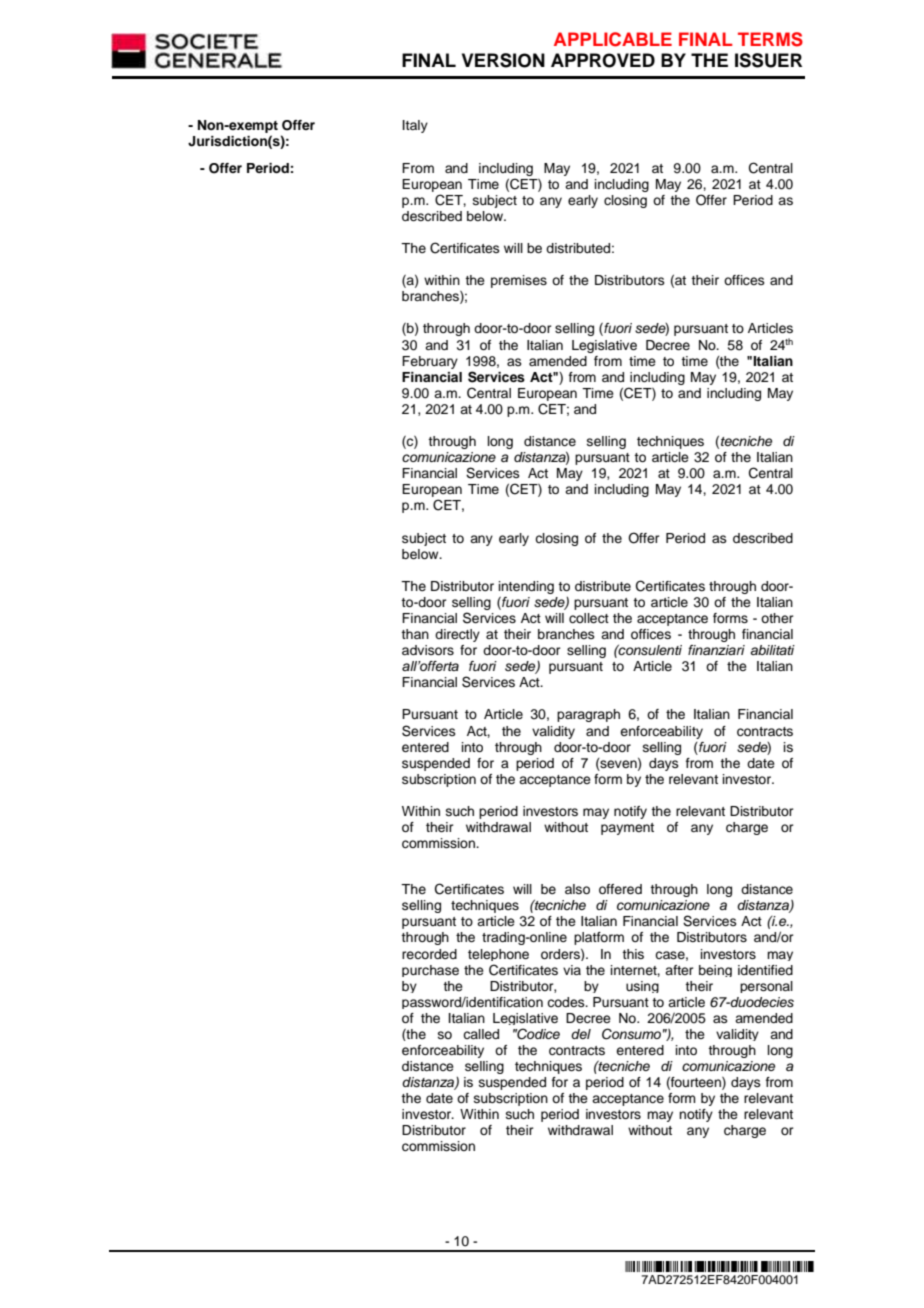  Describe the element at coordinates (481, 1034) in the image. I see `called` at that location.
